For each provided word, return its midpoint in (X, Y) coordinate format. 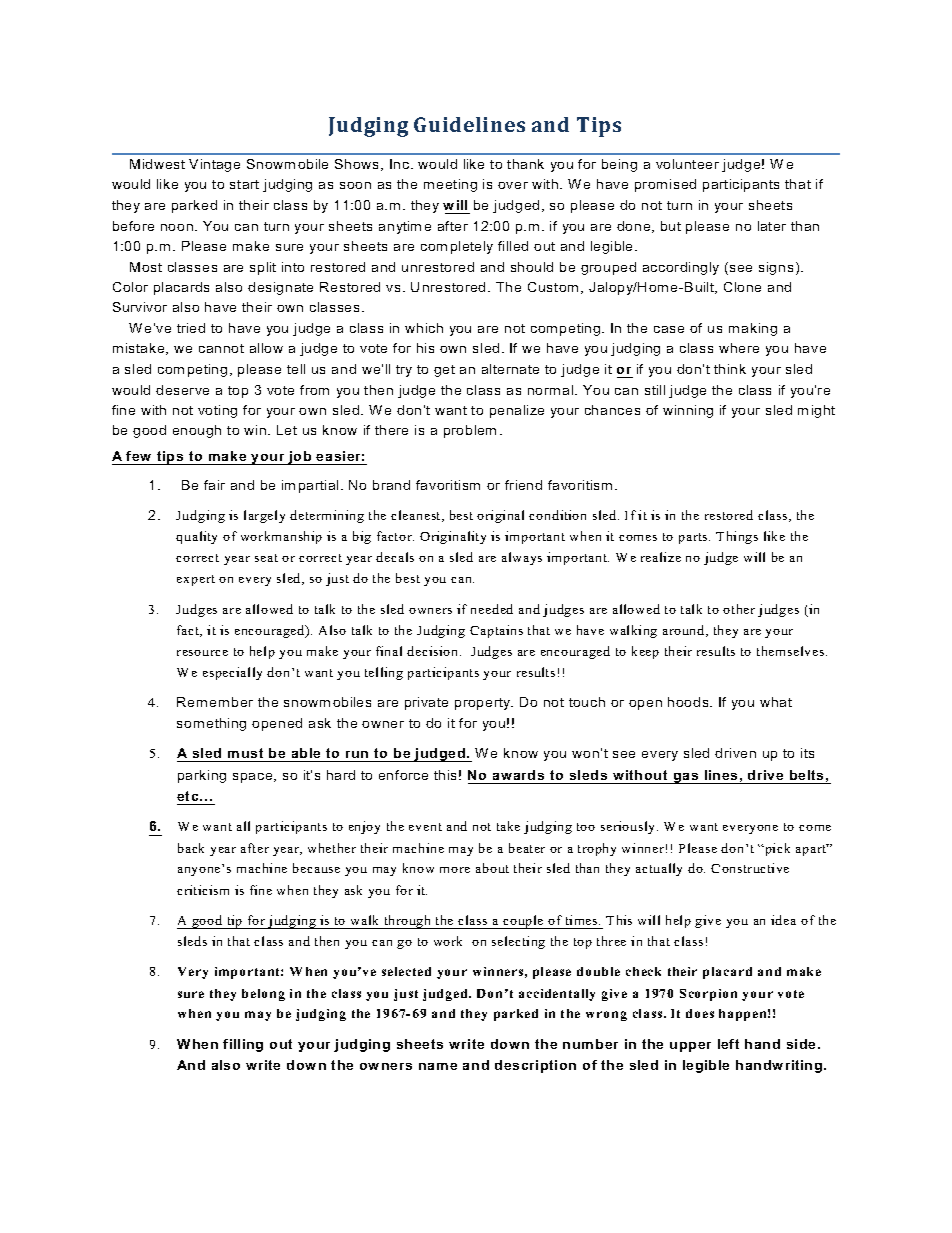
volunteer (687, 164)
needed (492, 609)
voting (217, 411)
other (739, 609)
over (513, 185)
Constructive (750, 868)
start (244, 184)
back (191, 848)
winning (688, 411)
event (425, 827)
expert (196, 580)
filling (243, 1045)
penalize (517, 411)
